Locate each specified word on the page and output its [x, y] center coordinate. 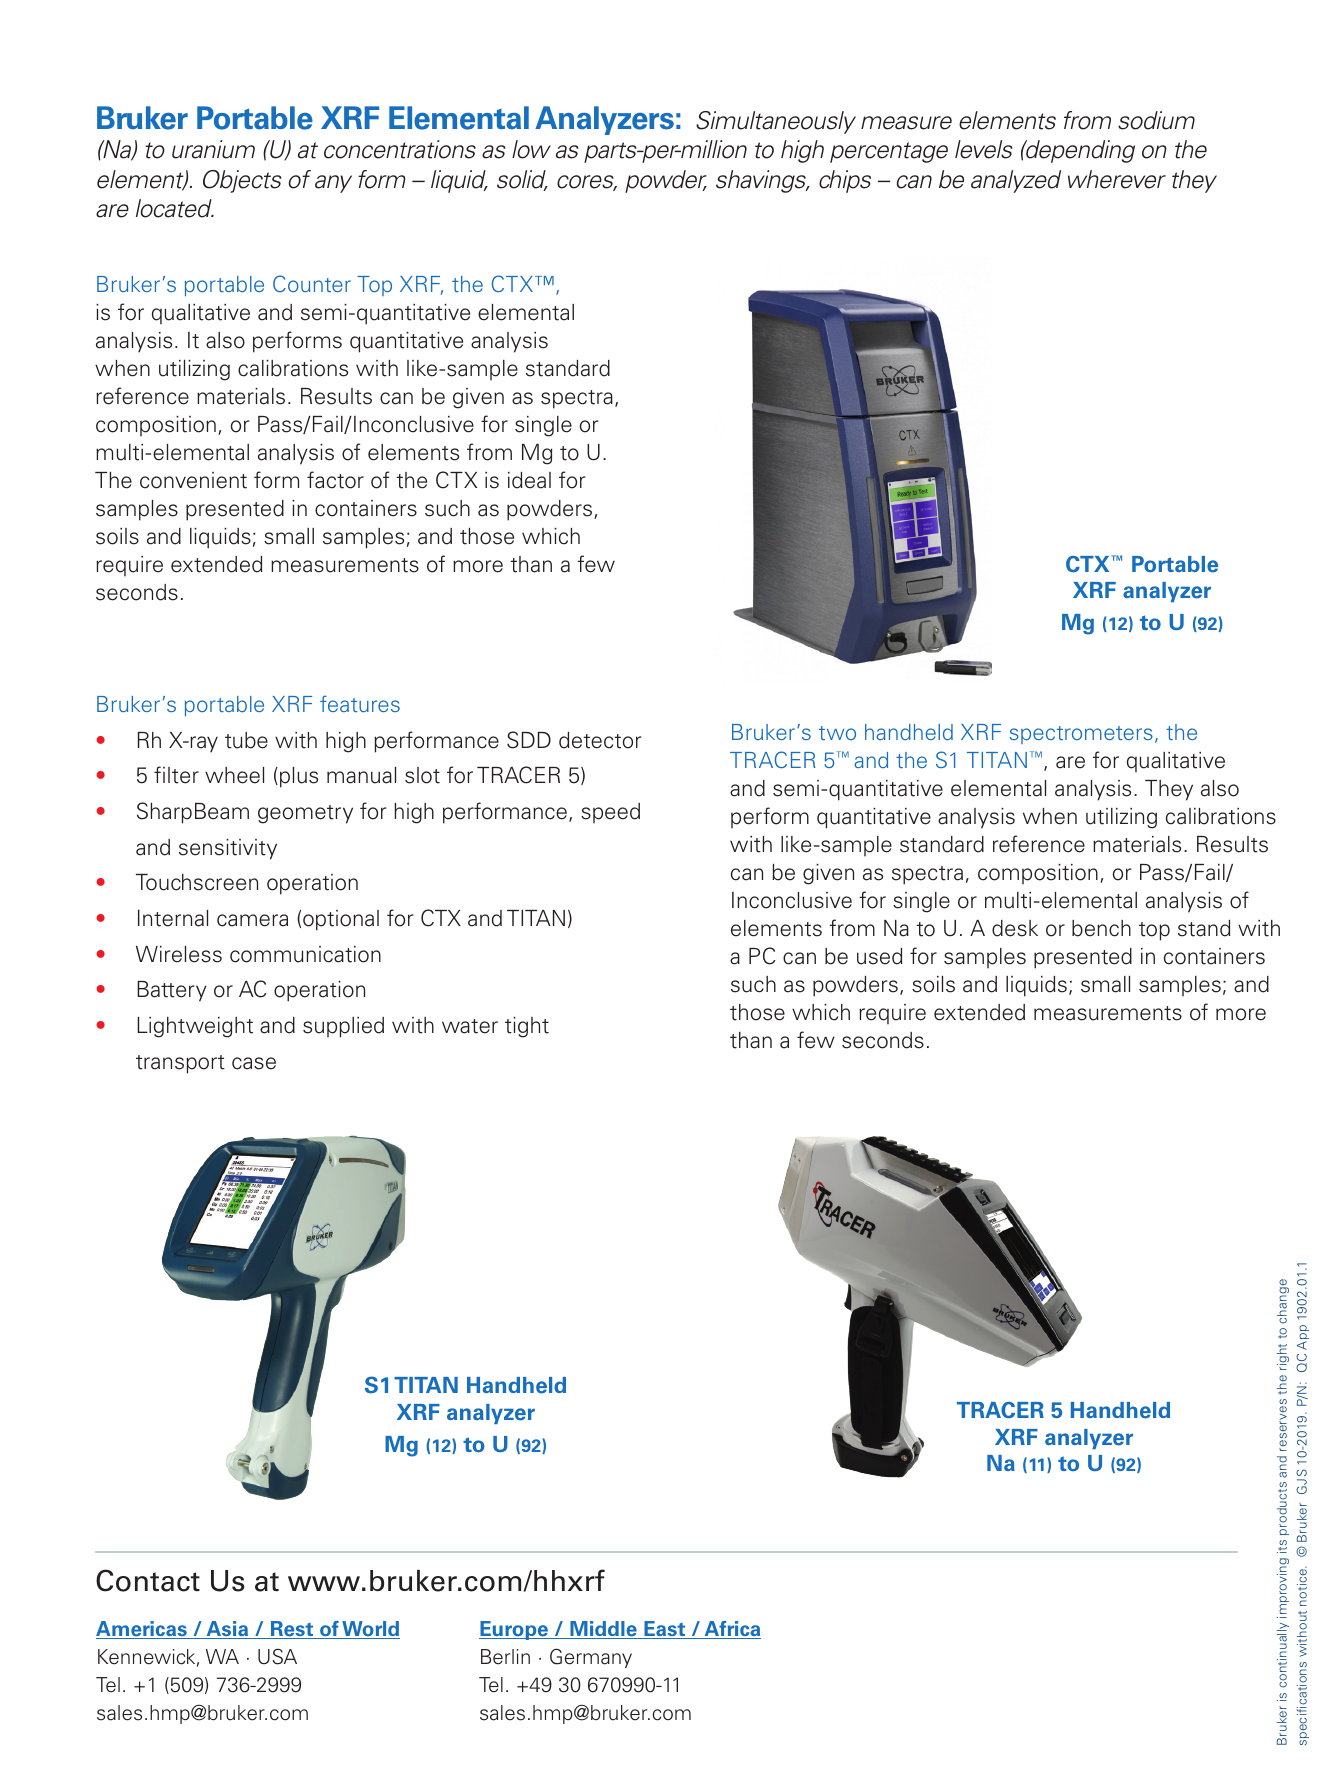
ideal [529, 480]
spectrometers [1081, 735]
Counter [312, 283]
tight [527, 1027]
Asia [227, 1630]
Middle [603, 1630]
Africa [731, 1630]
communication [305, 954]
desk [1015, 928]
